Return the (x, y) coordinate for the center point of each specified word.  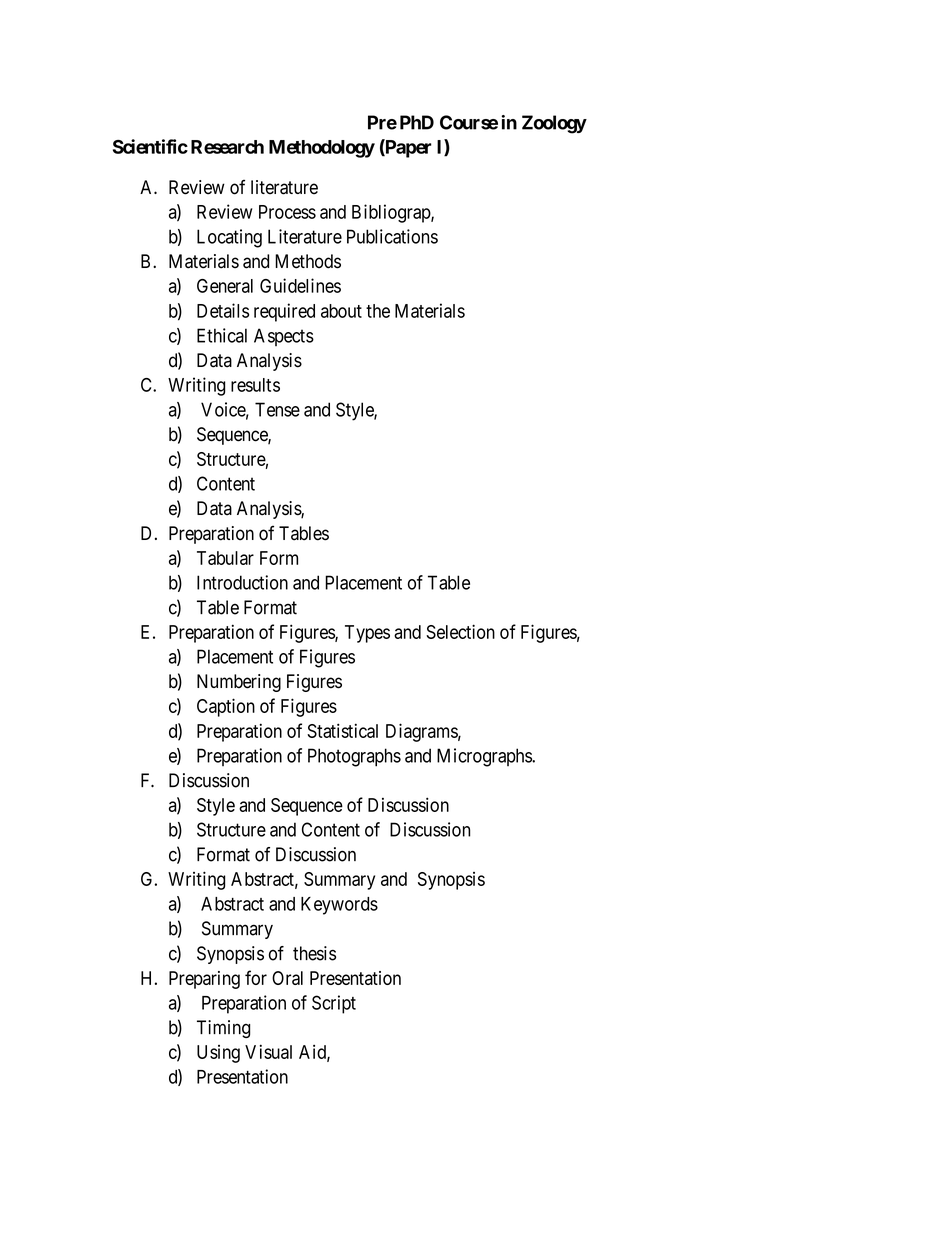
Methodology (322, 149)
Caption (226, 707)
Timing (223, 1029)
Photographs (354, 757)
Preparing (204, 980)
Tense (277, 409)
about (341, 311)
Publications (392, 236)
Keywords (339, 906)
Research (227, 147)
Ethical (222, 335)
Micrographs (485, 757)
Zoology (554, 124)
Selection (460, 631)
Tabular (225, 558)
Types (367, 634)
